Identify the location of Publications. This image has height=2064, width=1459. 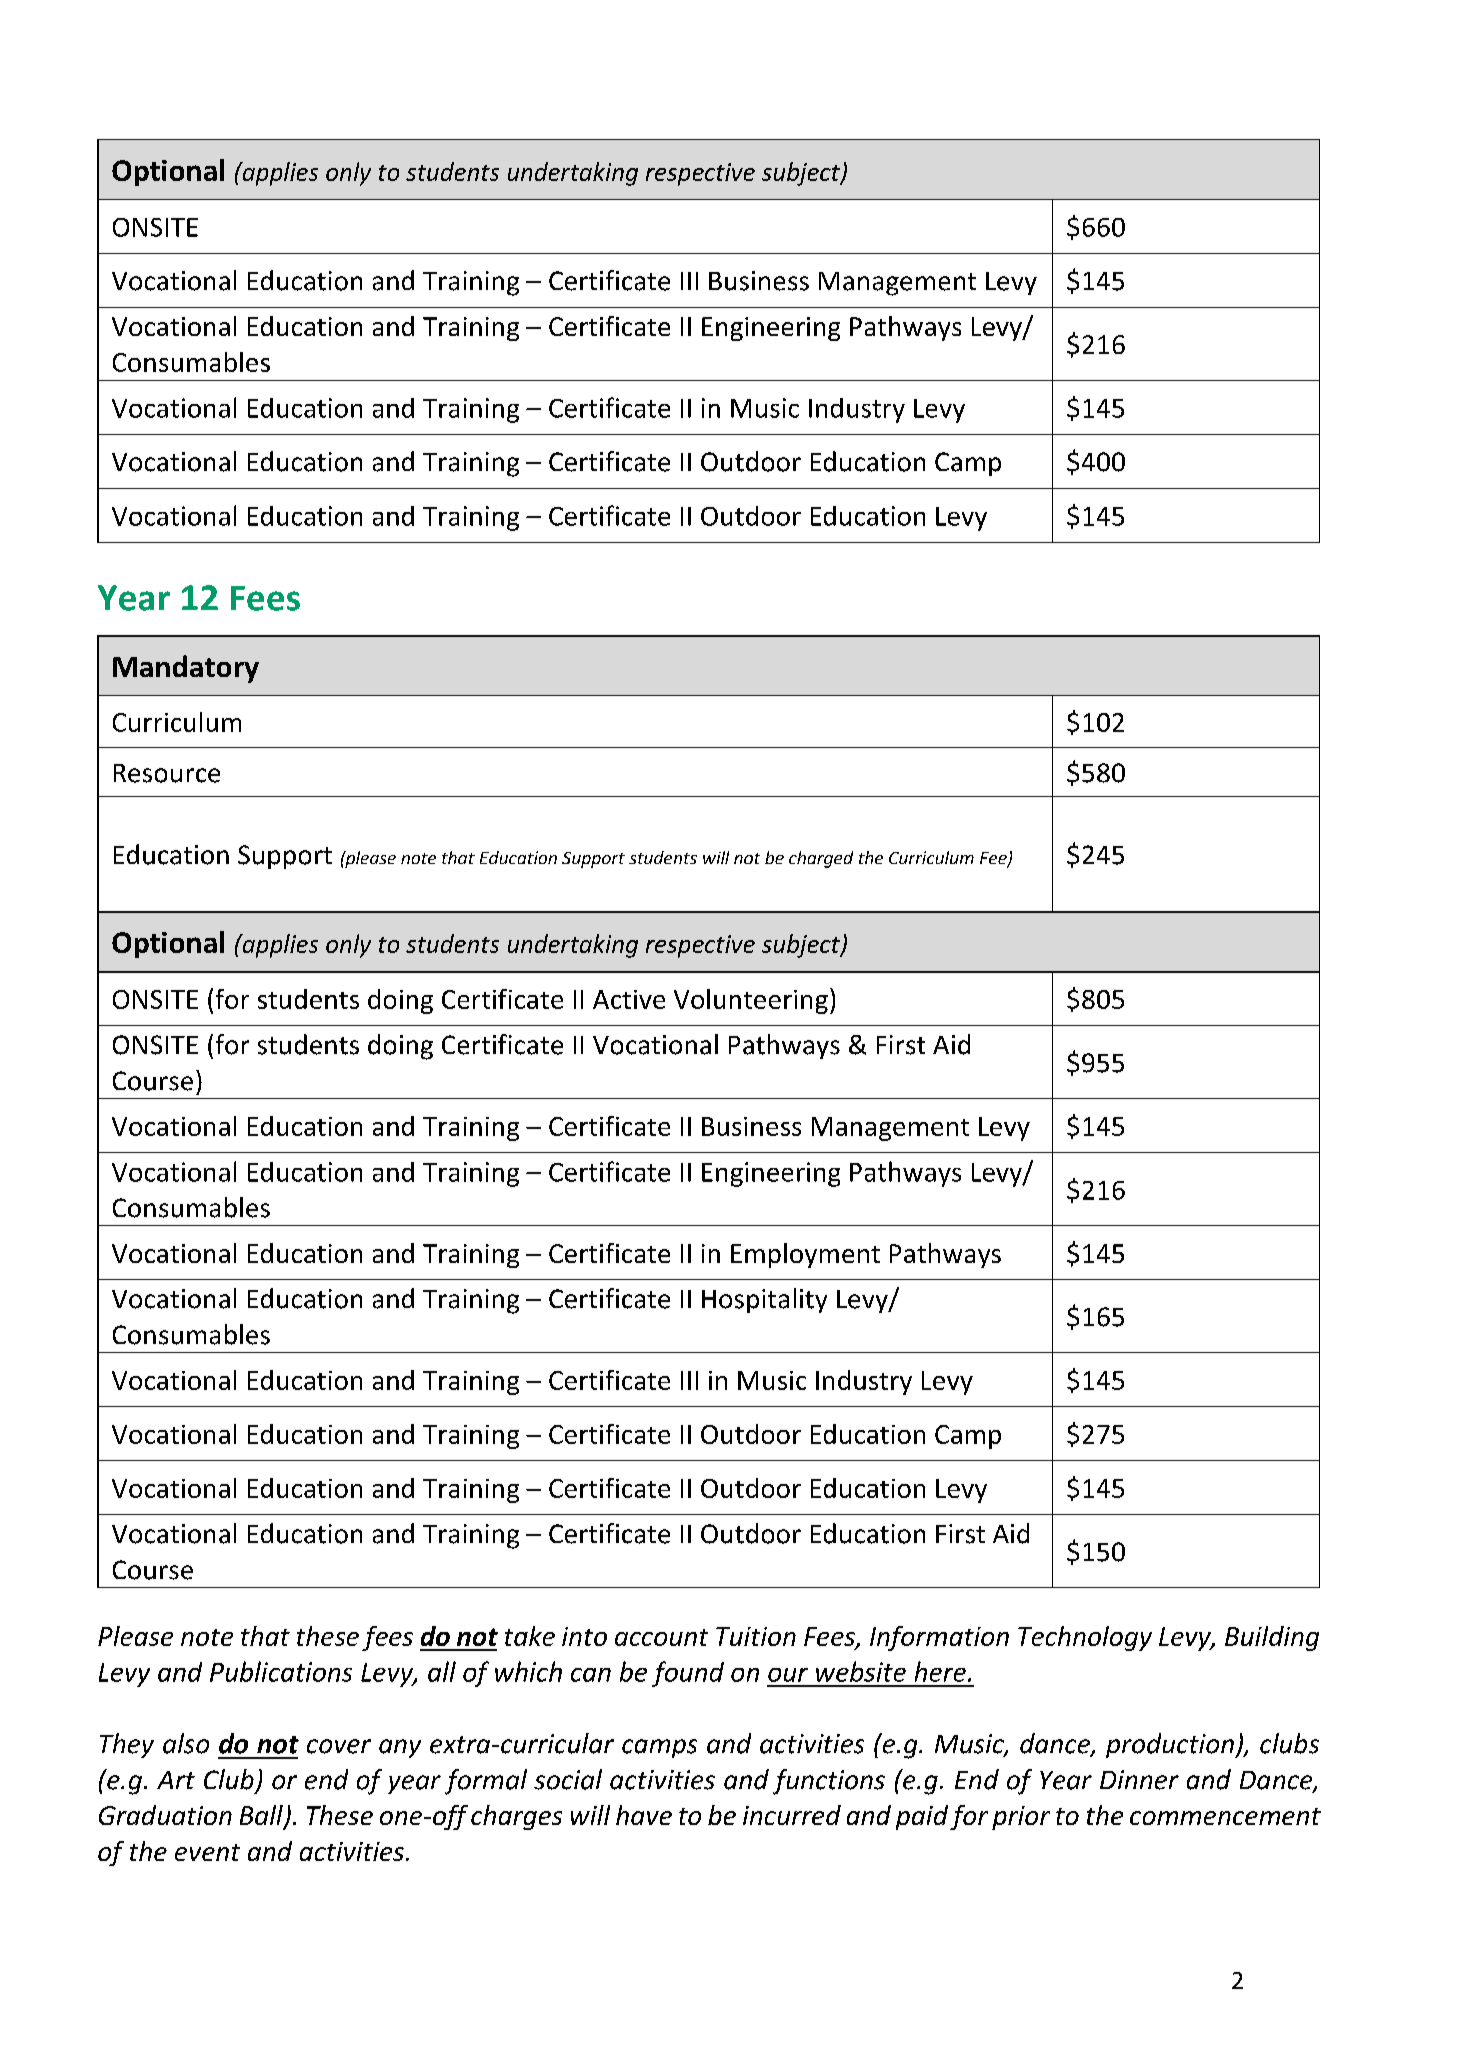
(281, 1671).
